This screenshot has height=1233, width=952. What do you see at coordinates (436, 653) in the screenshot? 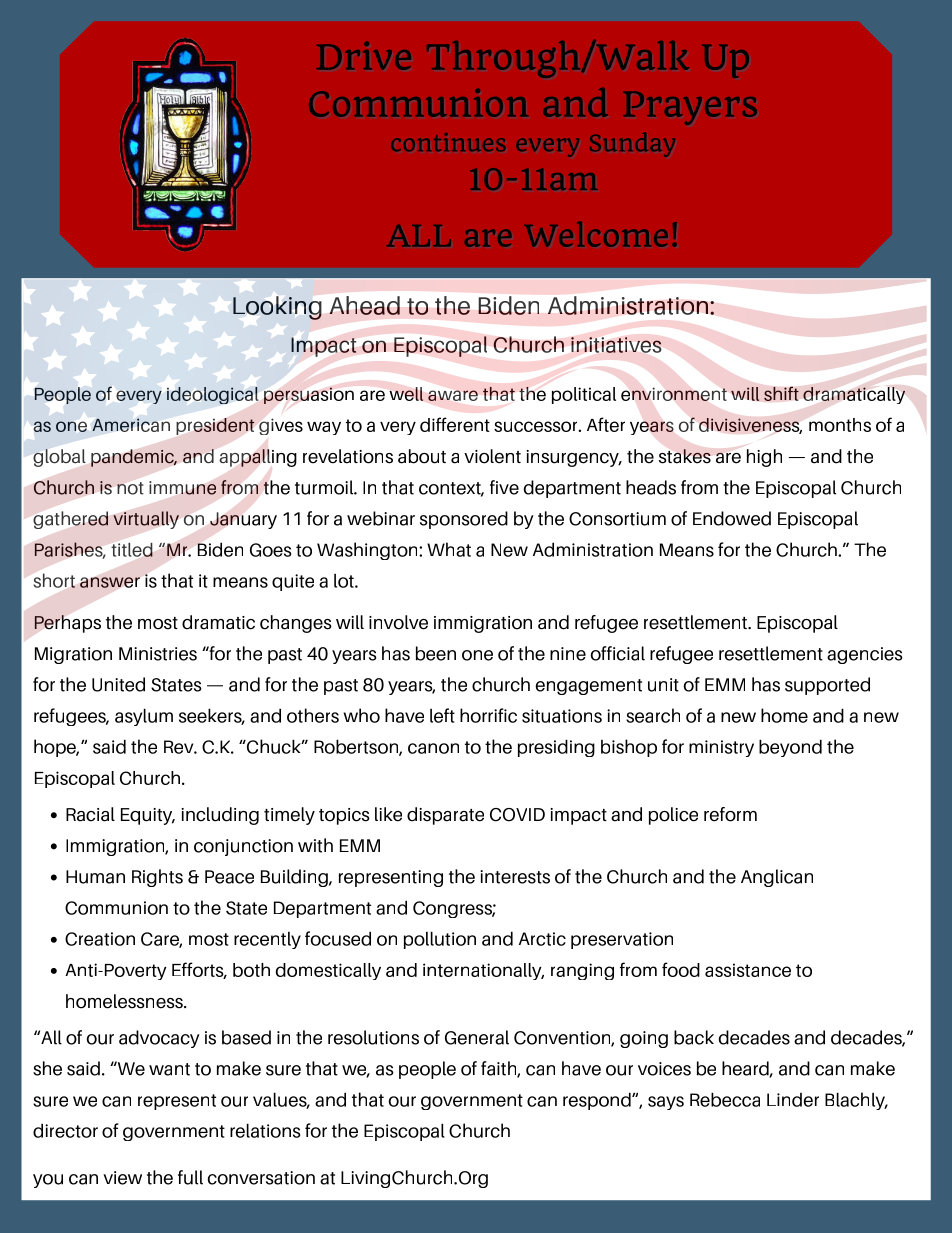
I see `been` at bounding box center [436, 653].
